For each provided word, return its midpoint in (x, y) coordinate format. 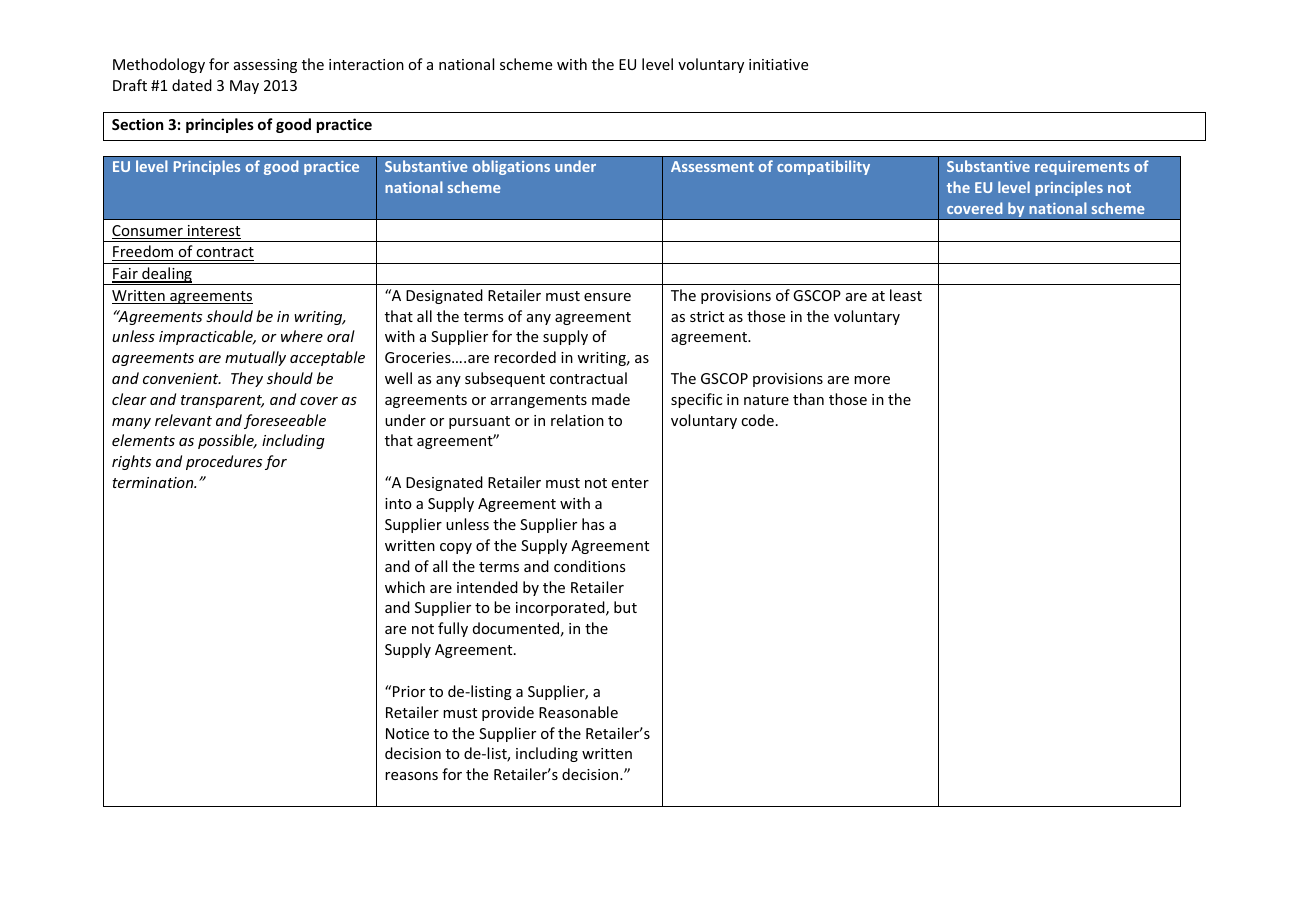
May (244, 87)
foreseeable (285, 421)
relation (577, 420)
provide (508, 713)
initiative (778, 64)
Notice (407, 733)
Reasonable (578, 712)
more (872, 380)
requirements (1082, 168)
